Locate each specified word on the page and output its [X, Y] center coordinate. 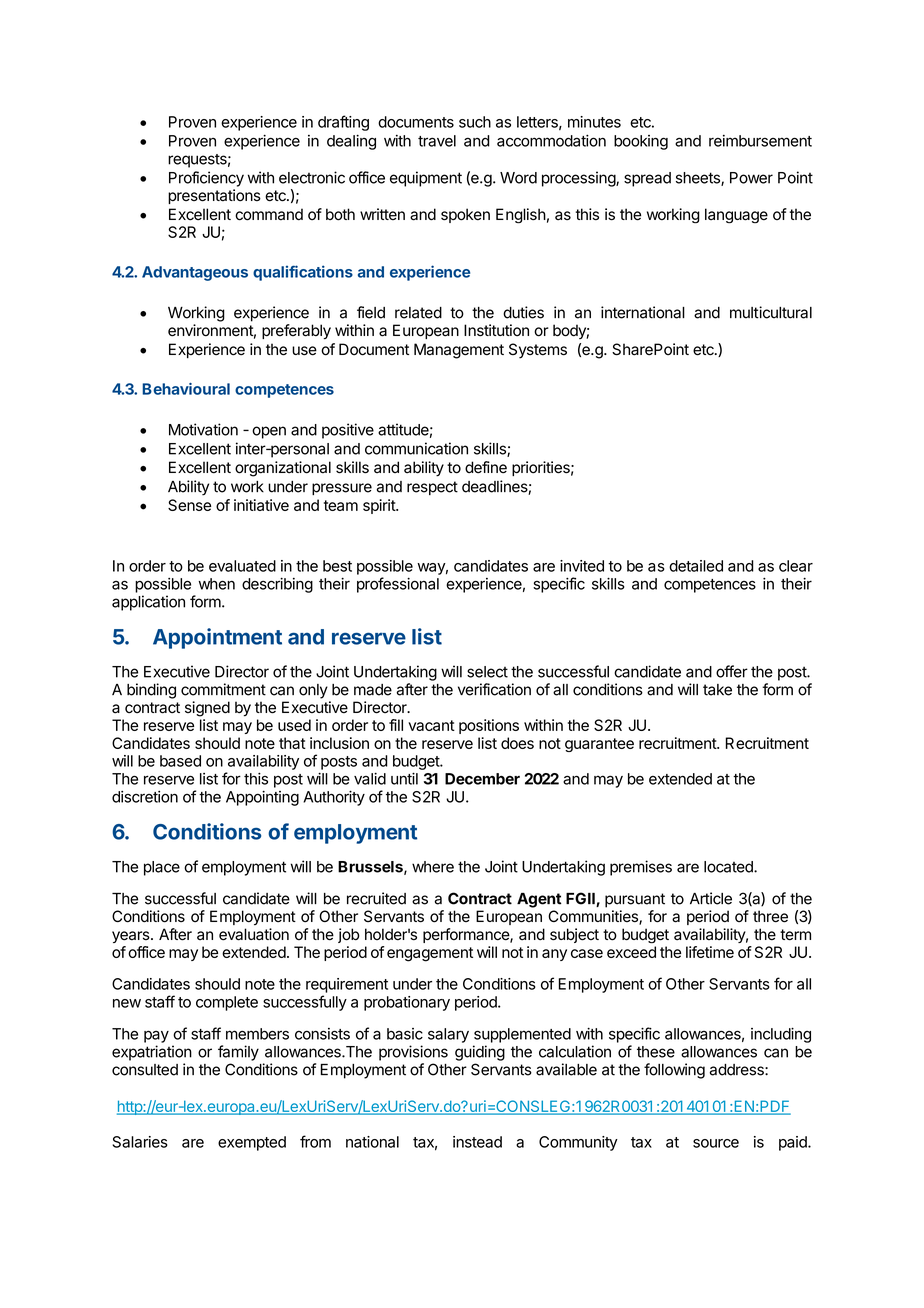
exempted [252, 1143]
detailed [696, 566]
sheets [699, 179]
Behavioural [186, 389]
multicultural [771, 312]
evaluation [254, 934]
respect [432, 488]
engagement [430, 954]
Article [711, 898]
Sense [189, 505]
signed [207, 709]
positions [489, 726]
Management [459, 351]
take [717, 690]
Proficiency [206, 179]
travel [437, 141]
